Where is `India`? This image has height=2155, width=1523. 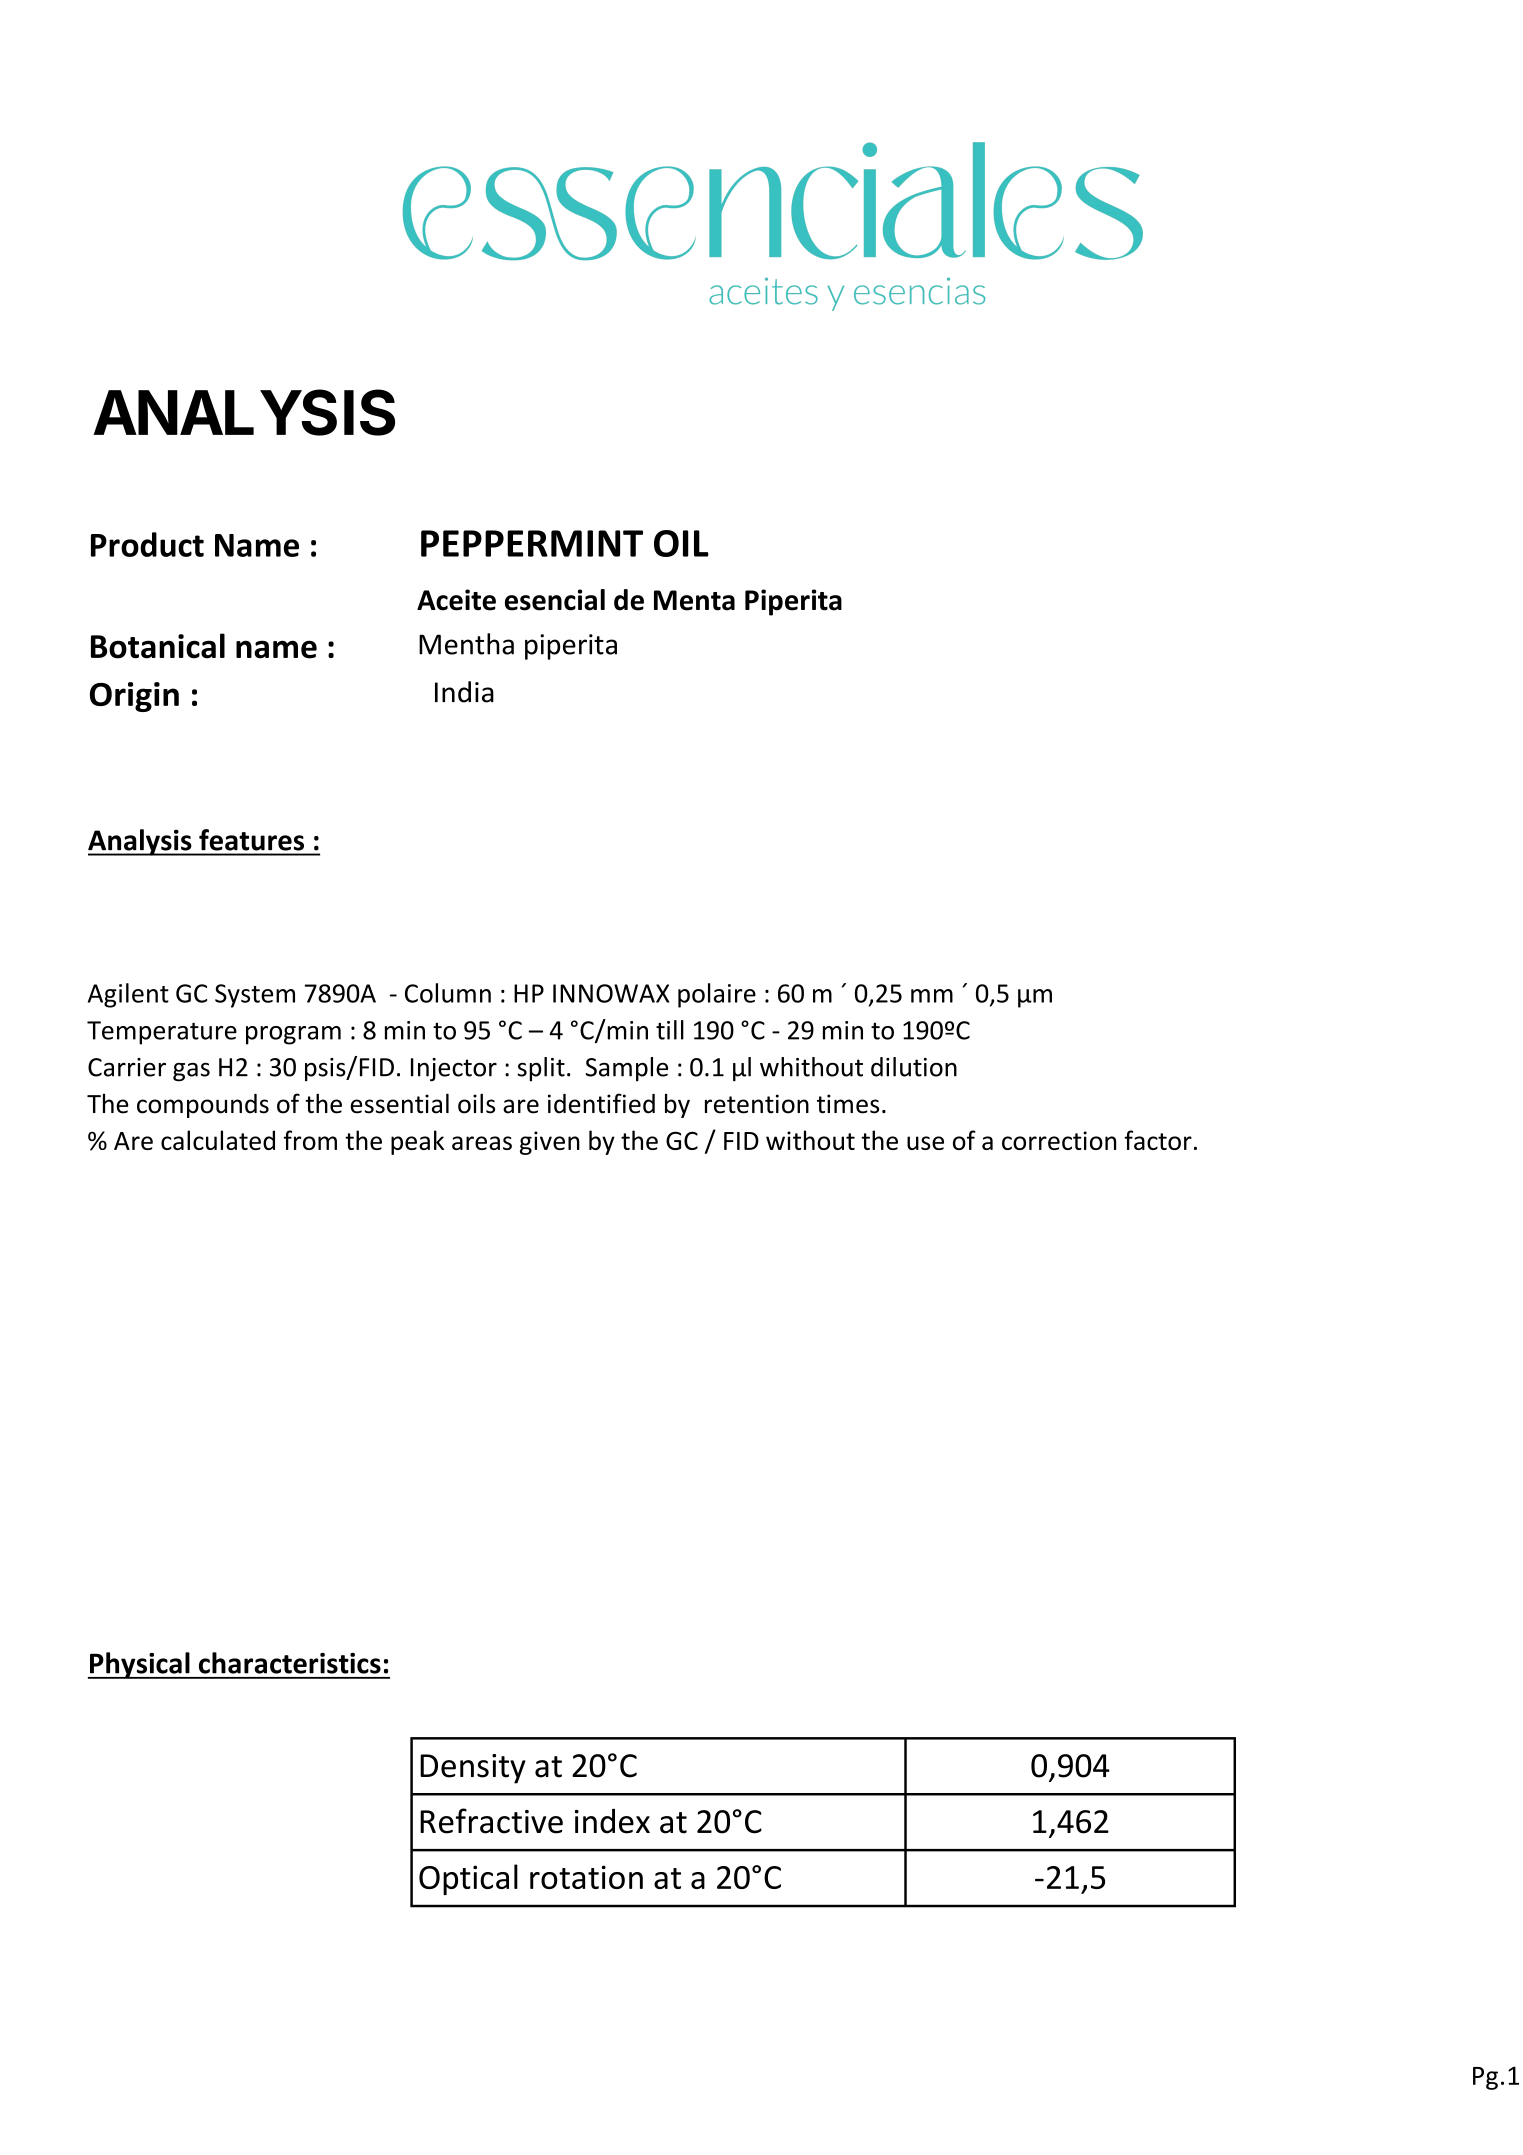
India is located at coordinates (464, 692).
